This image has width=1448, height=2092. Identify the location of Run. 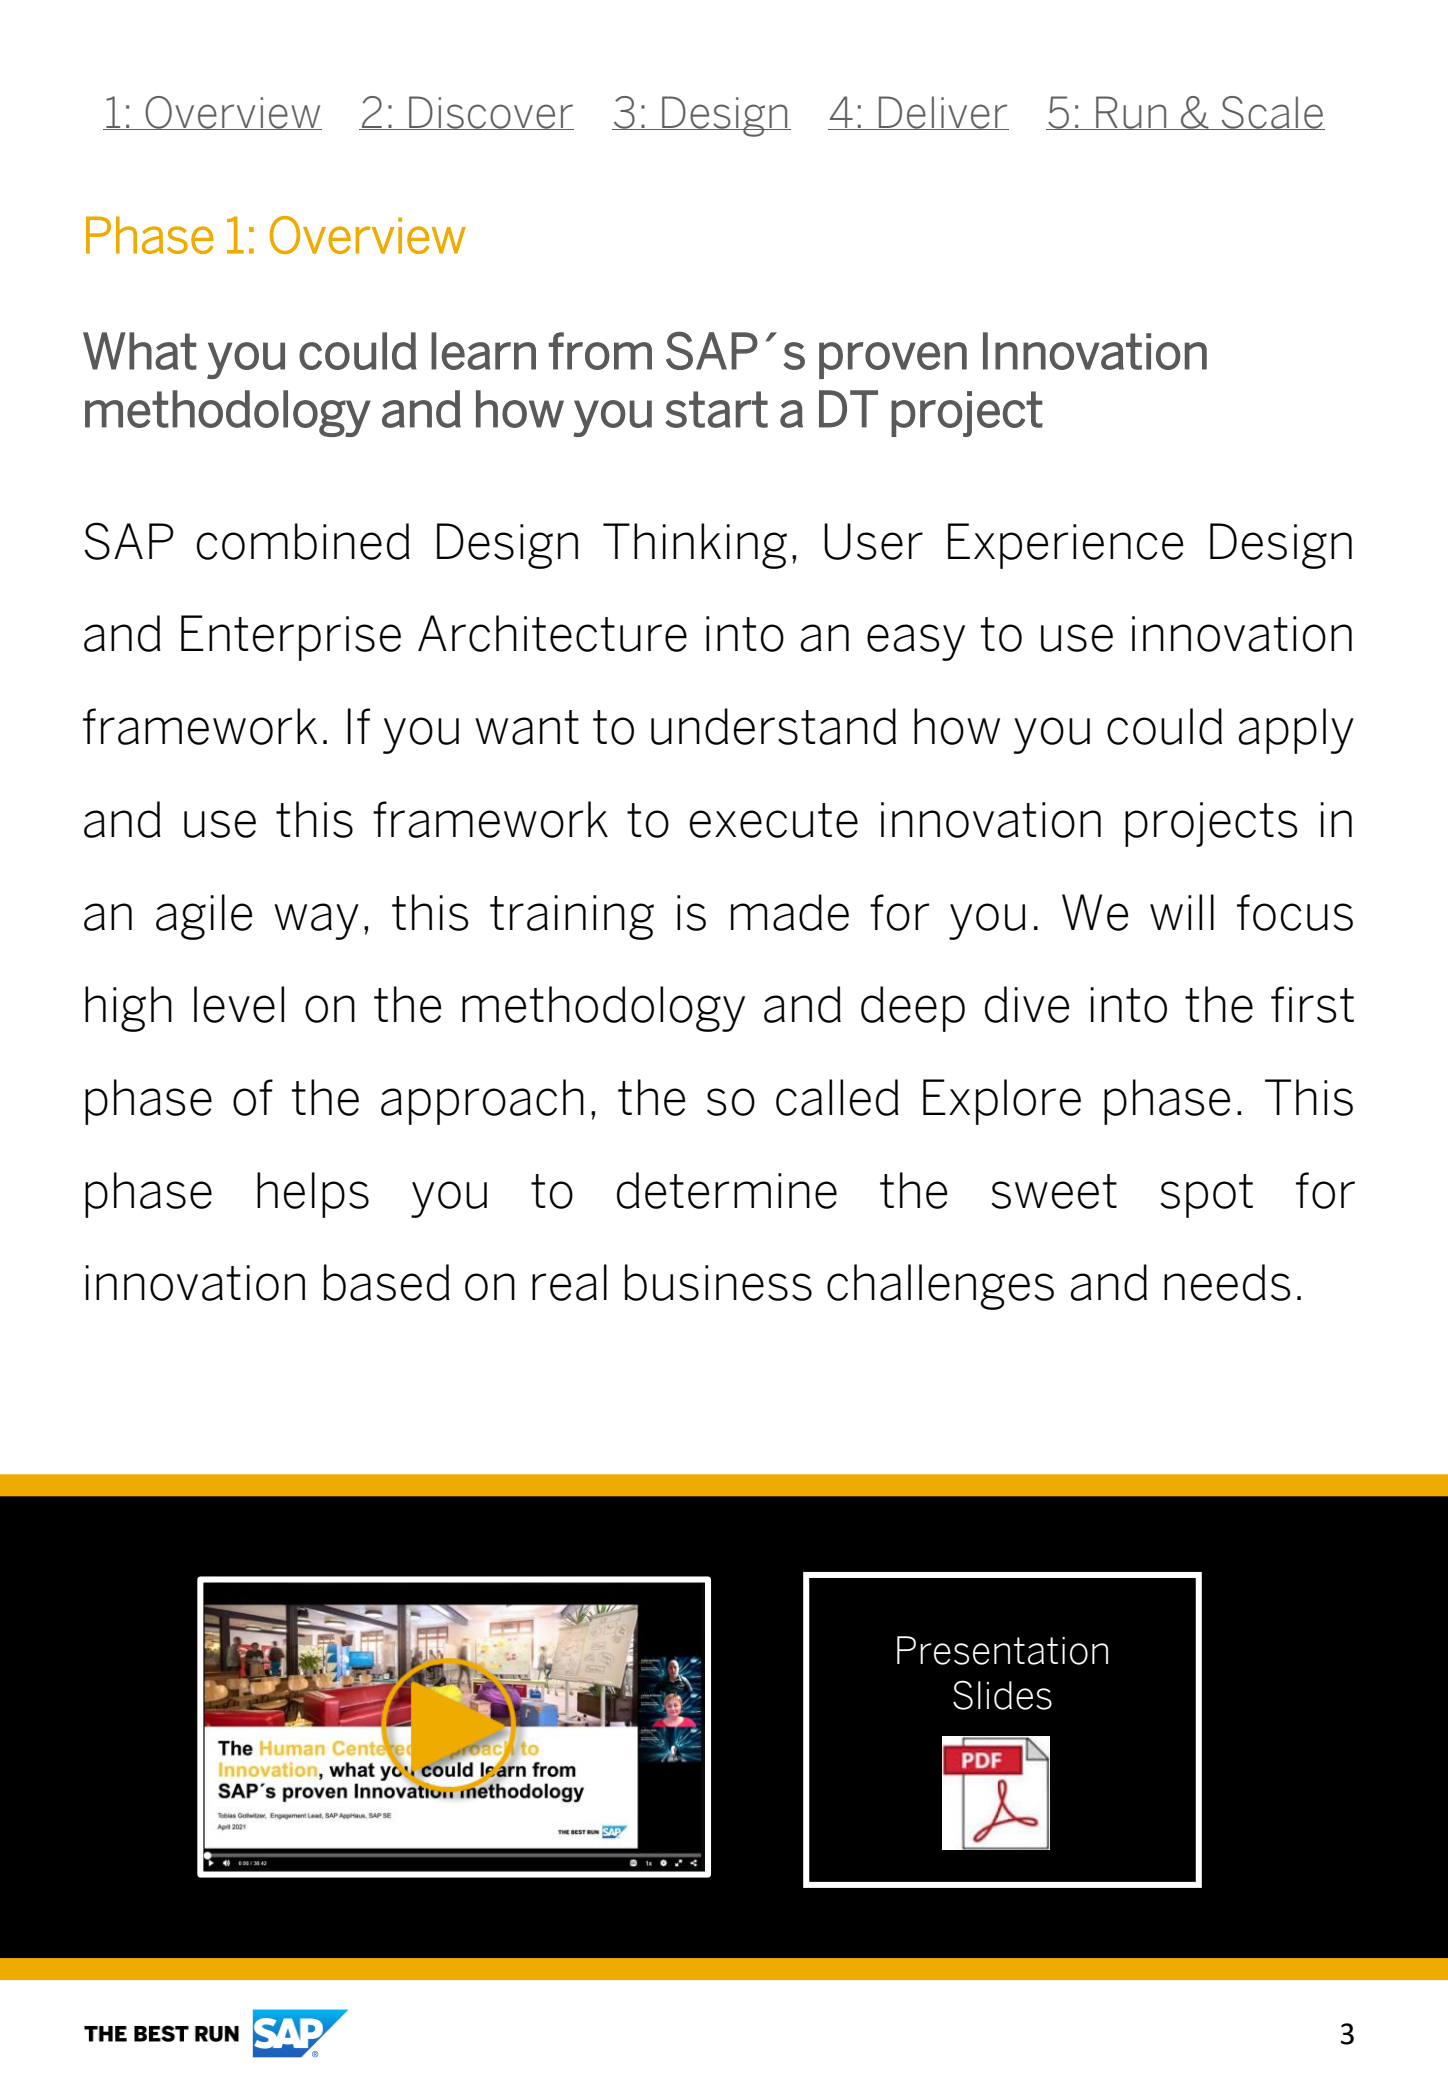
(1131, 113).
